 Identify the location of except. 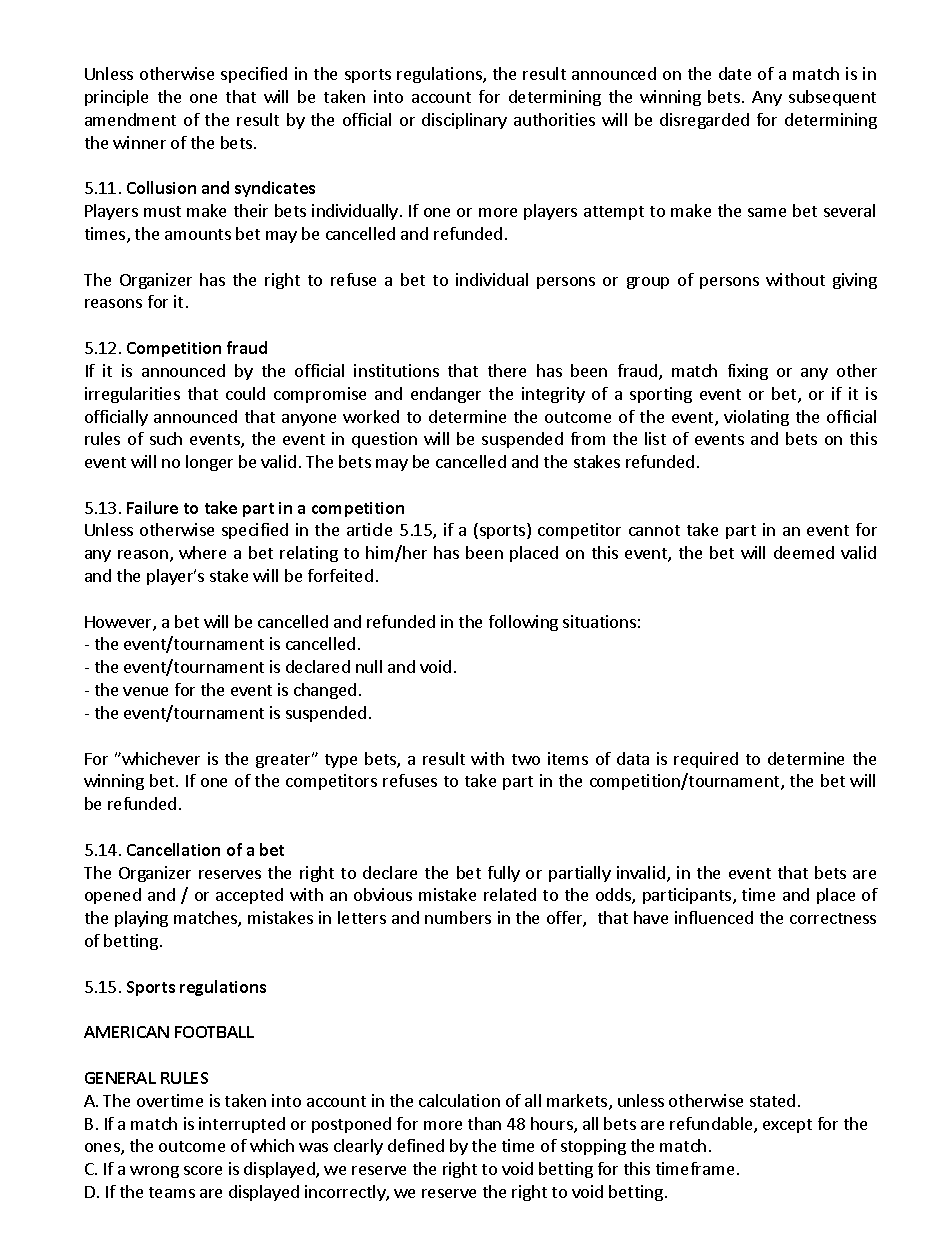
(787, 1126).
